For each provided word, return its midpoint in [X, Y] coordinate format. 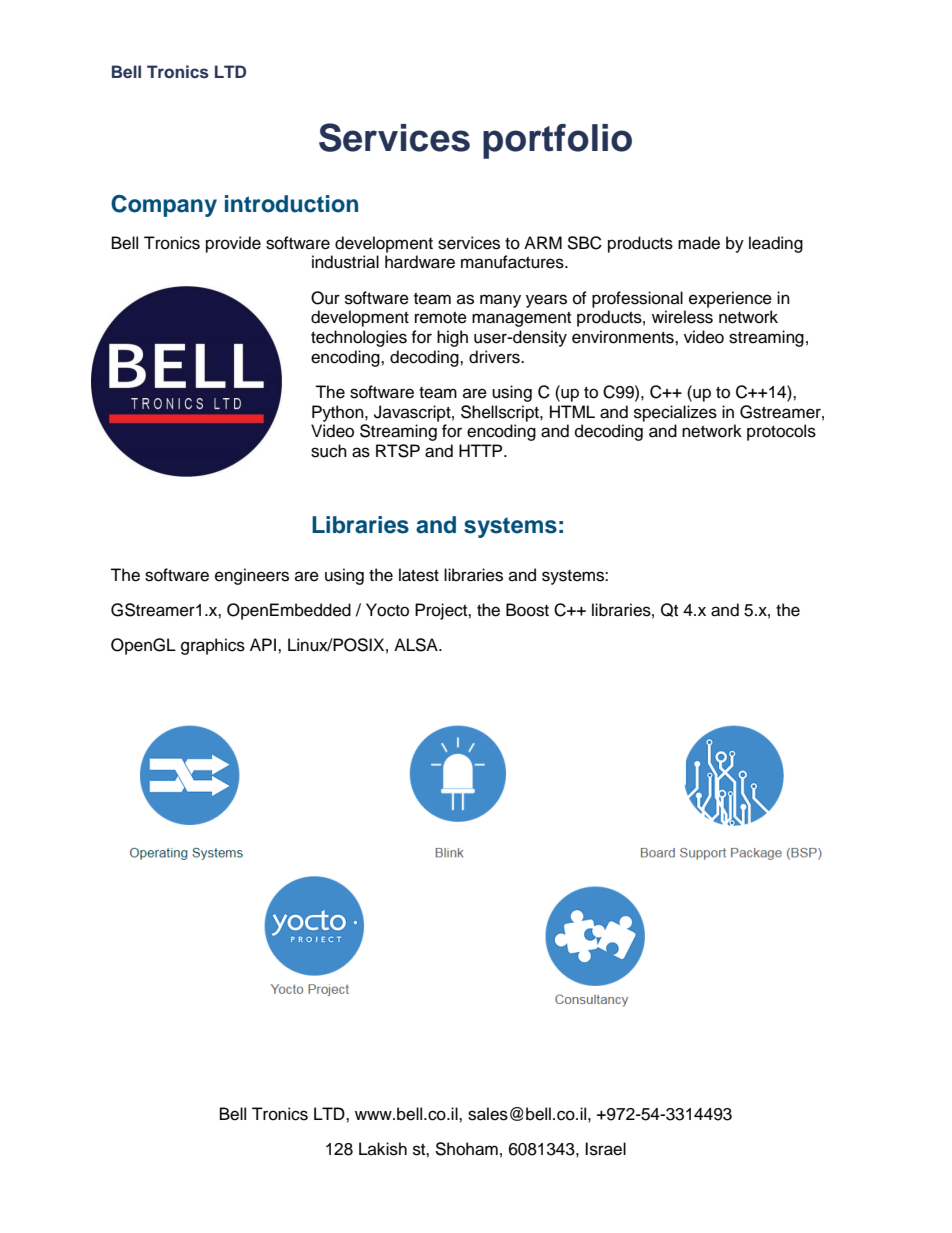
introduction [291, 204]
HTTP [482, 450]
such [329, 451]
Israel [605, 1149]
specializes [675, 413]
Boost [527, 610]
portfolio [557, 141]
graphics [213, 646]
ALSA [417, 645]
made [699, 243]
